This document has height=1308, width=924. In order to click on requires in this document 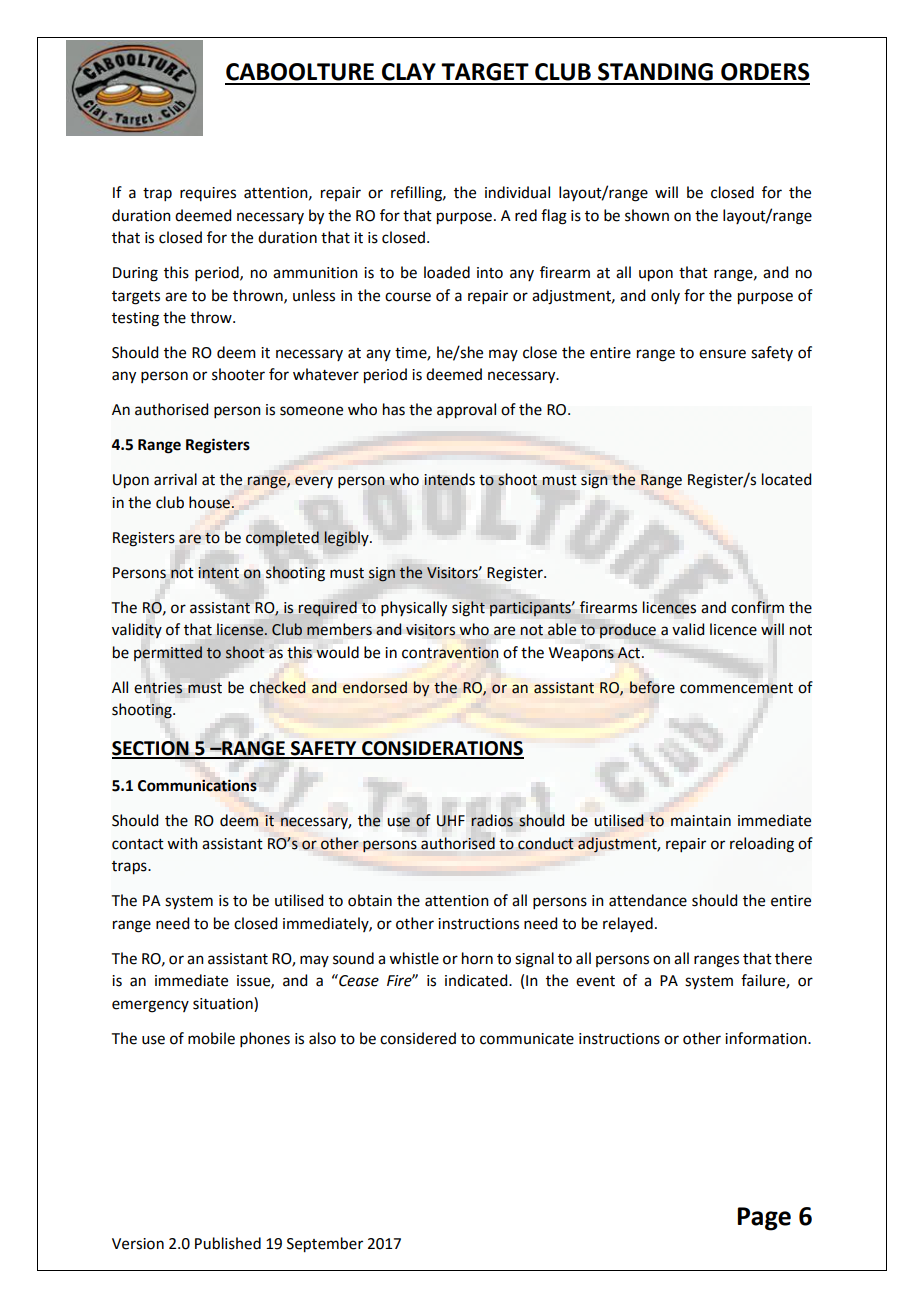, I will do `click(208, 194)`.
